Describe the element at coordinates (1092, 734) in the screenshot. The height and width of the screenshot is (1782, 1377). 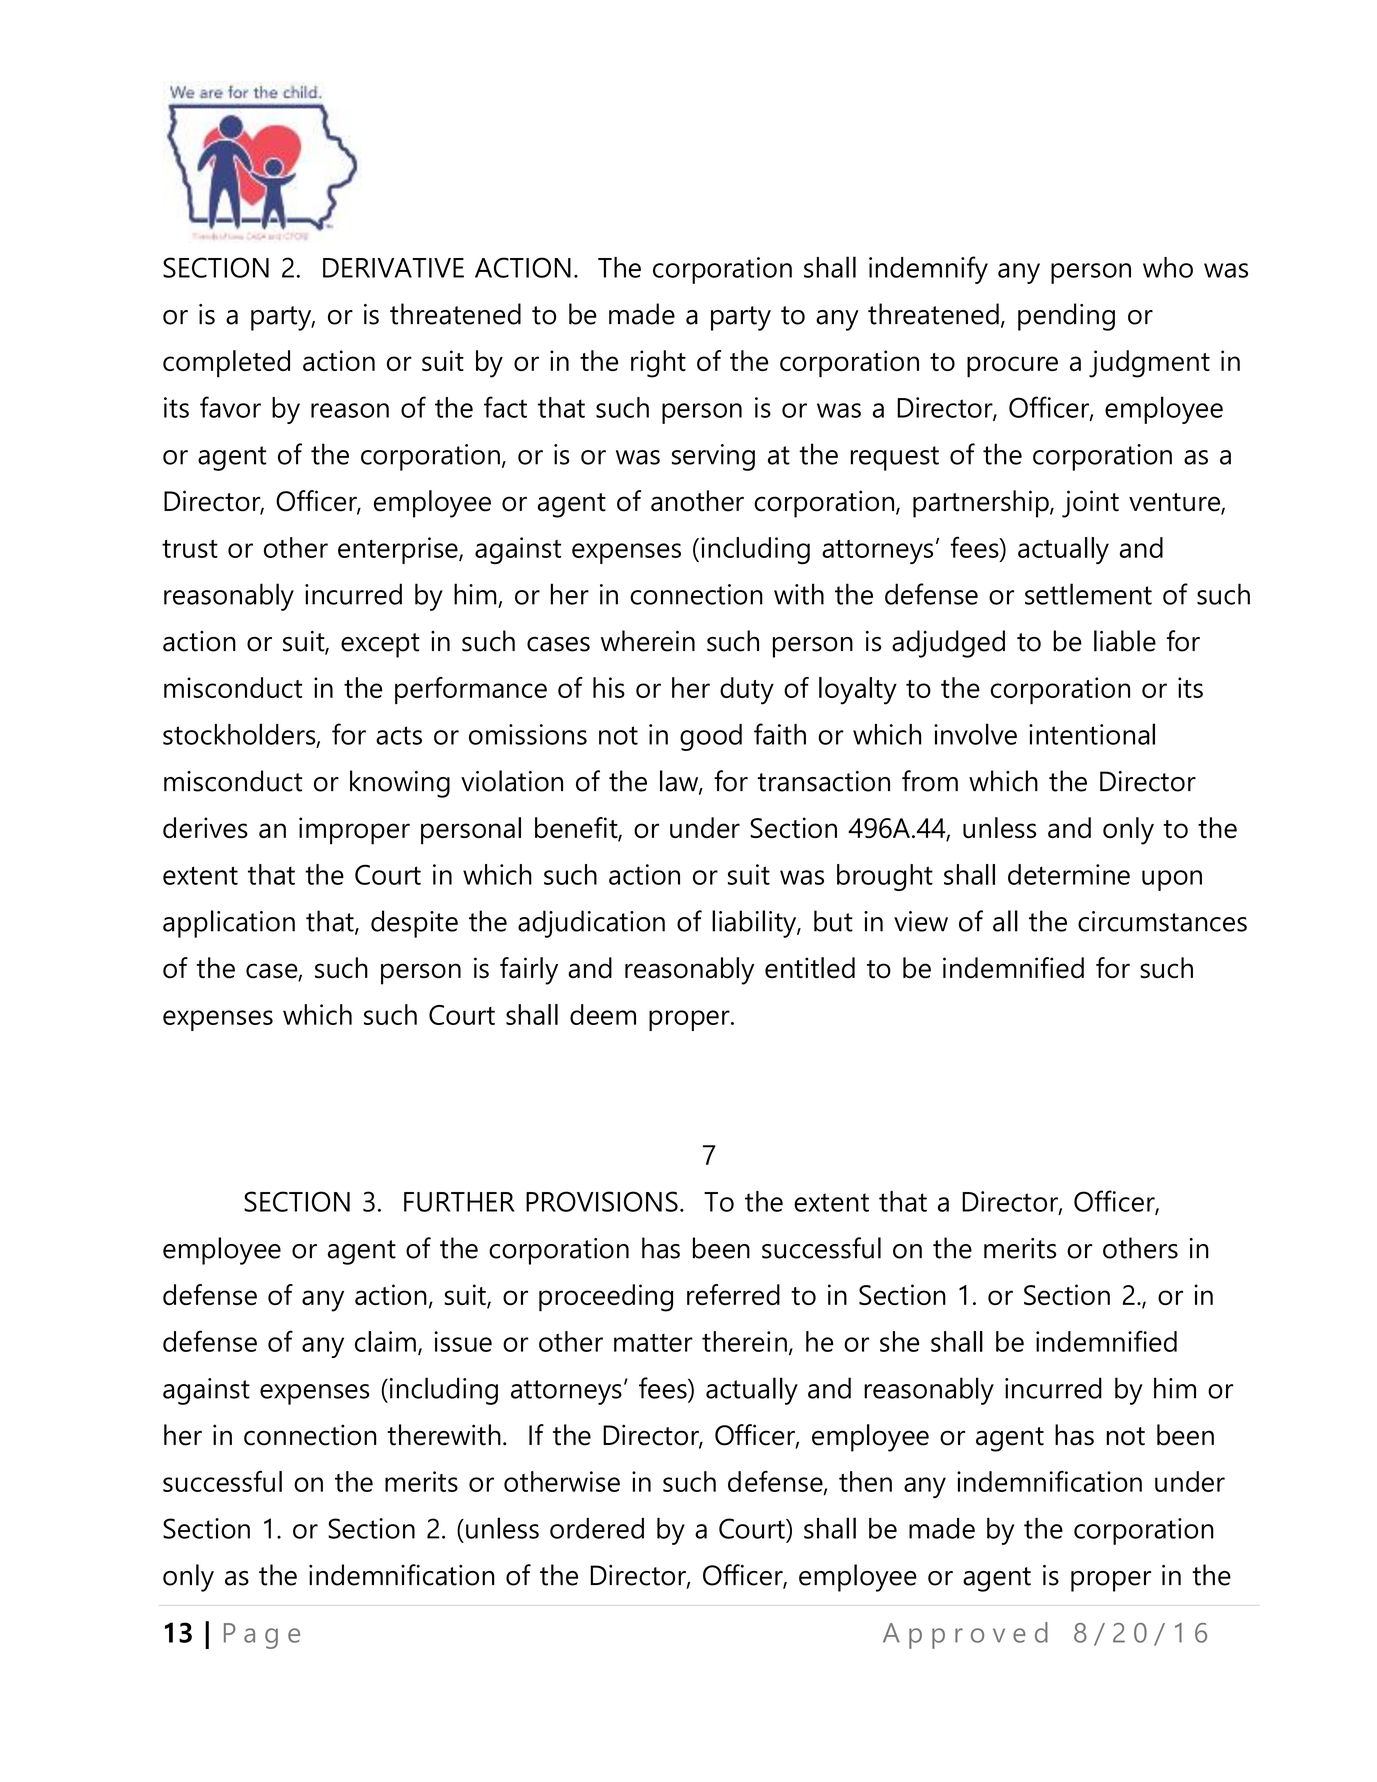
I see `intentional` at that location.
